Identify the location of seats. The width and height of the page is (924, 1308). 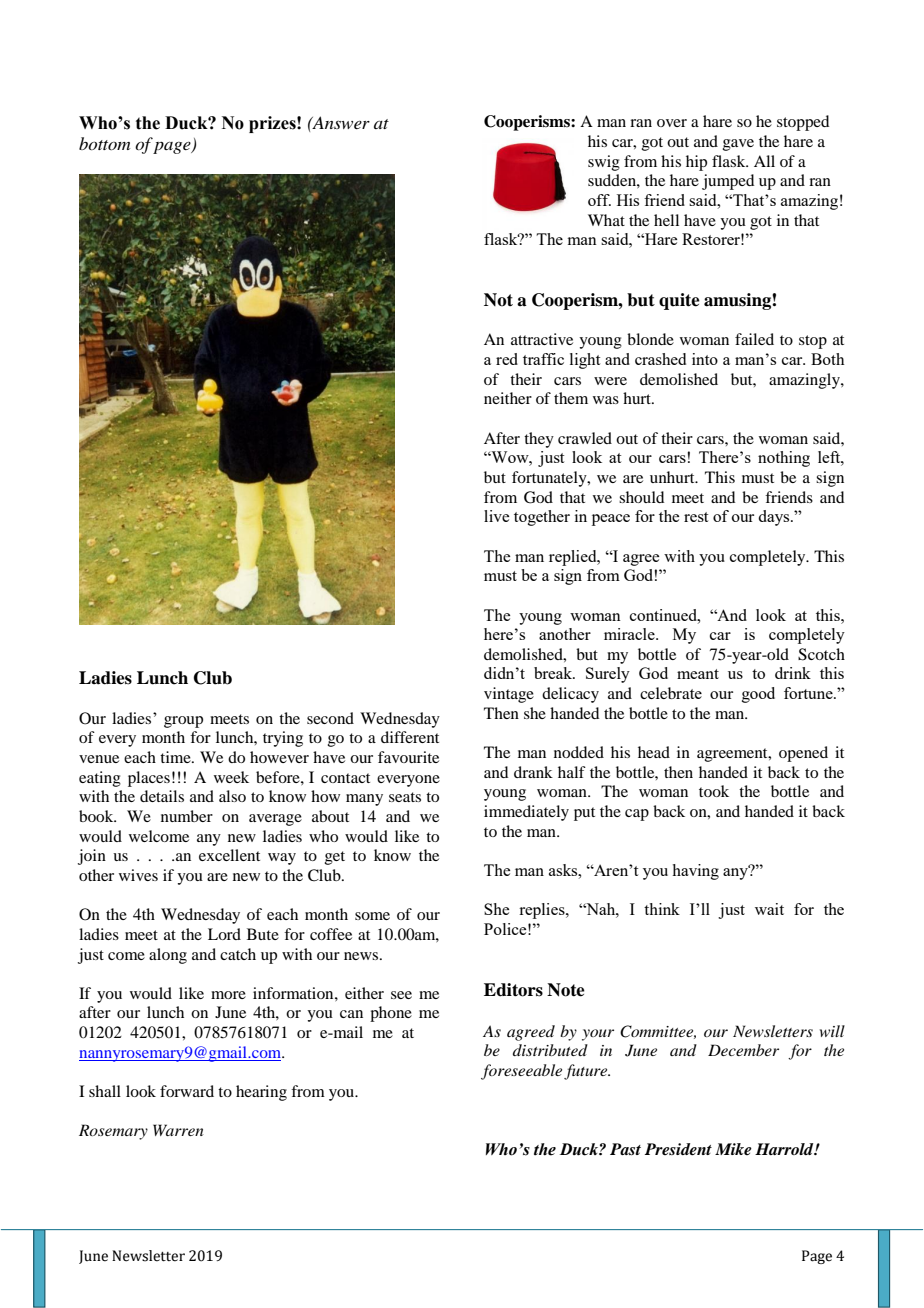
(405, 797).
